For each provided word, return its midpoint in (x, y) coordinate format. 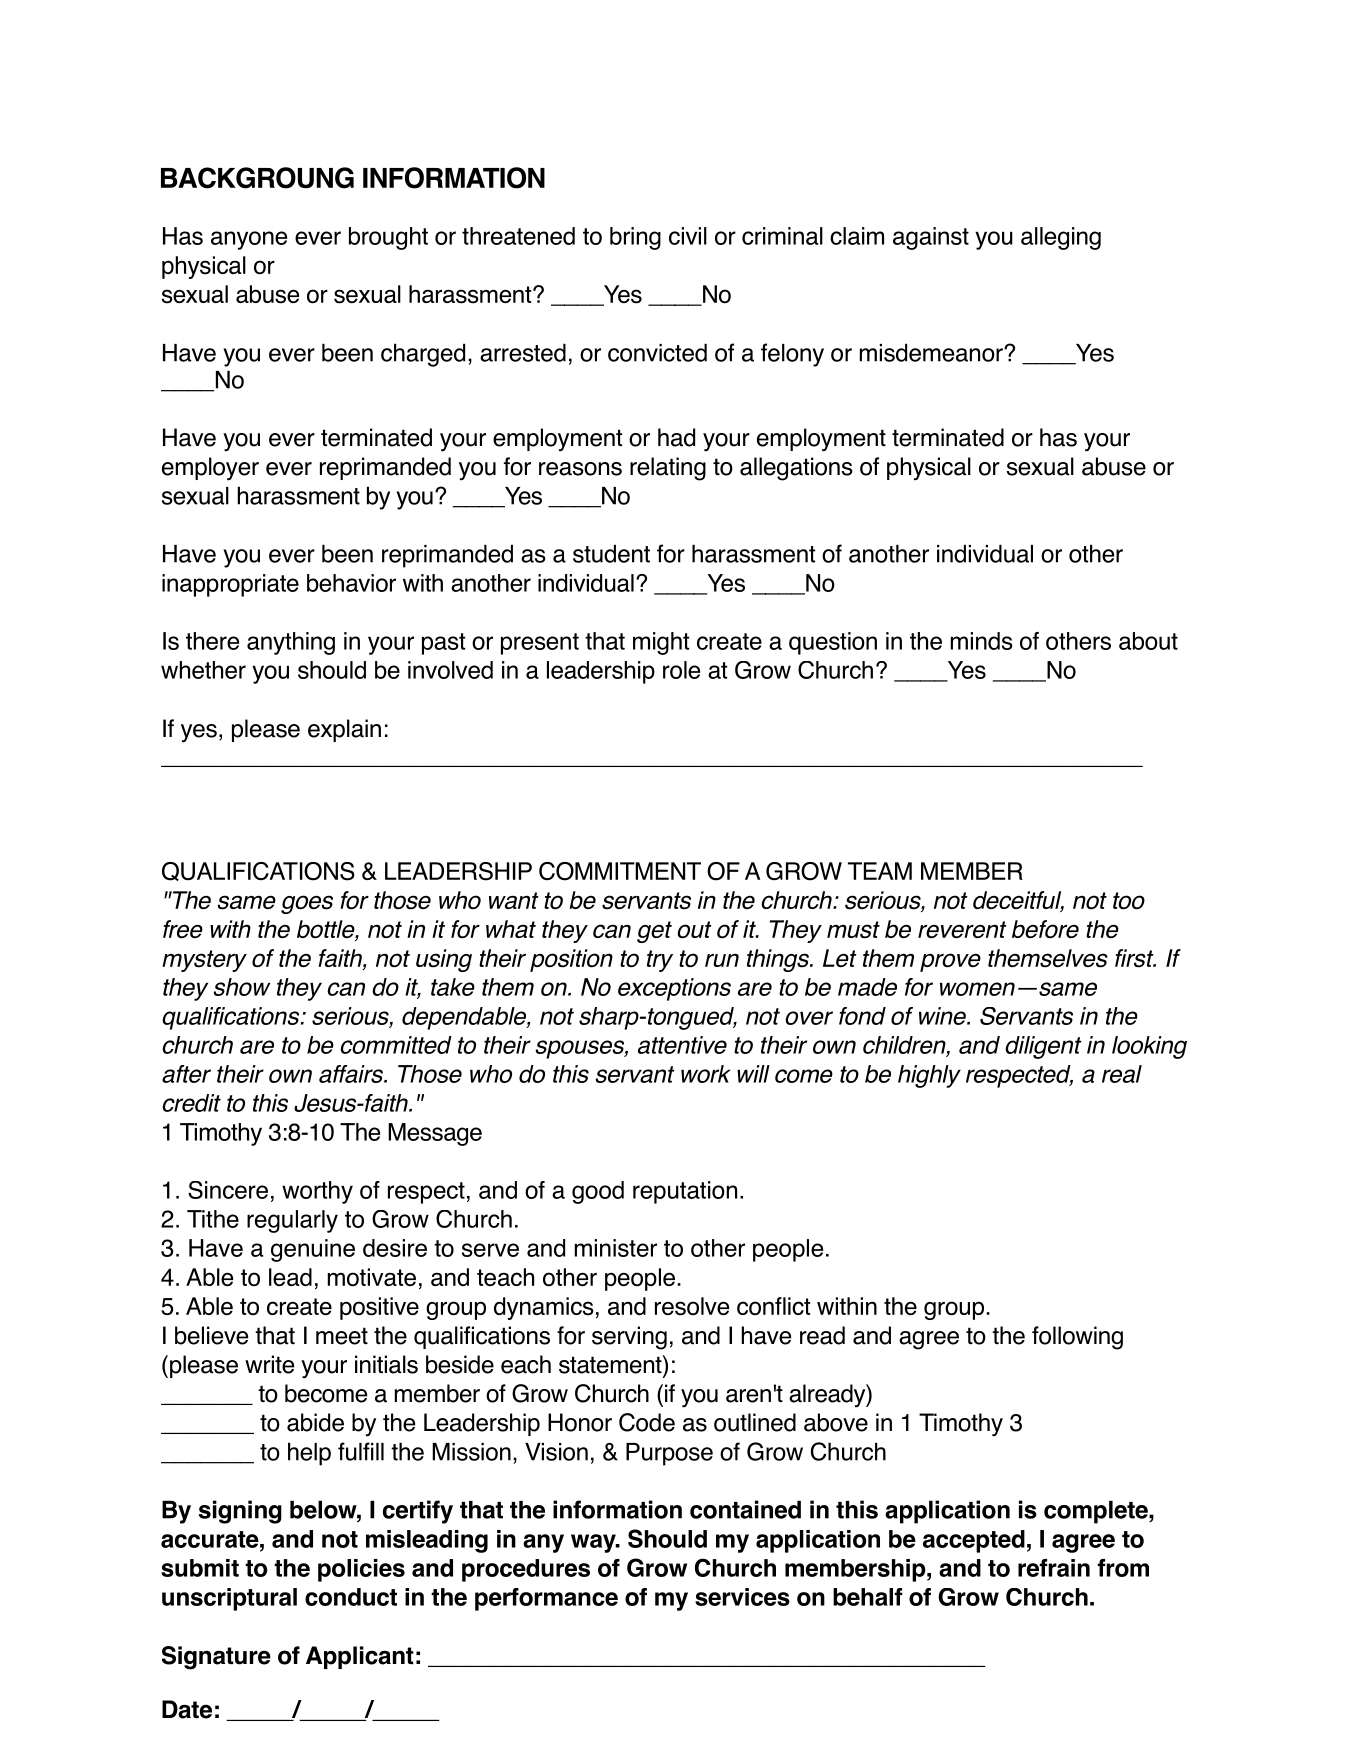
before (1045, 929)
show (241, 987)
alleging (1061, 238)
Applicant (360, 1657)
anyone (249, 240)
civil (688, 236)
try (660, 961)
